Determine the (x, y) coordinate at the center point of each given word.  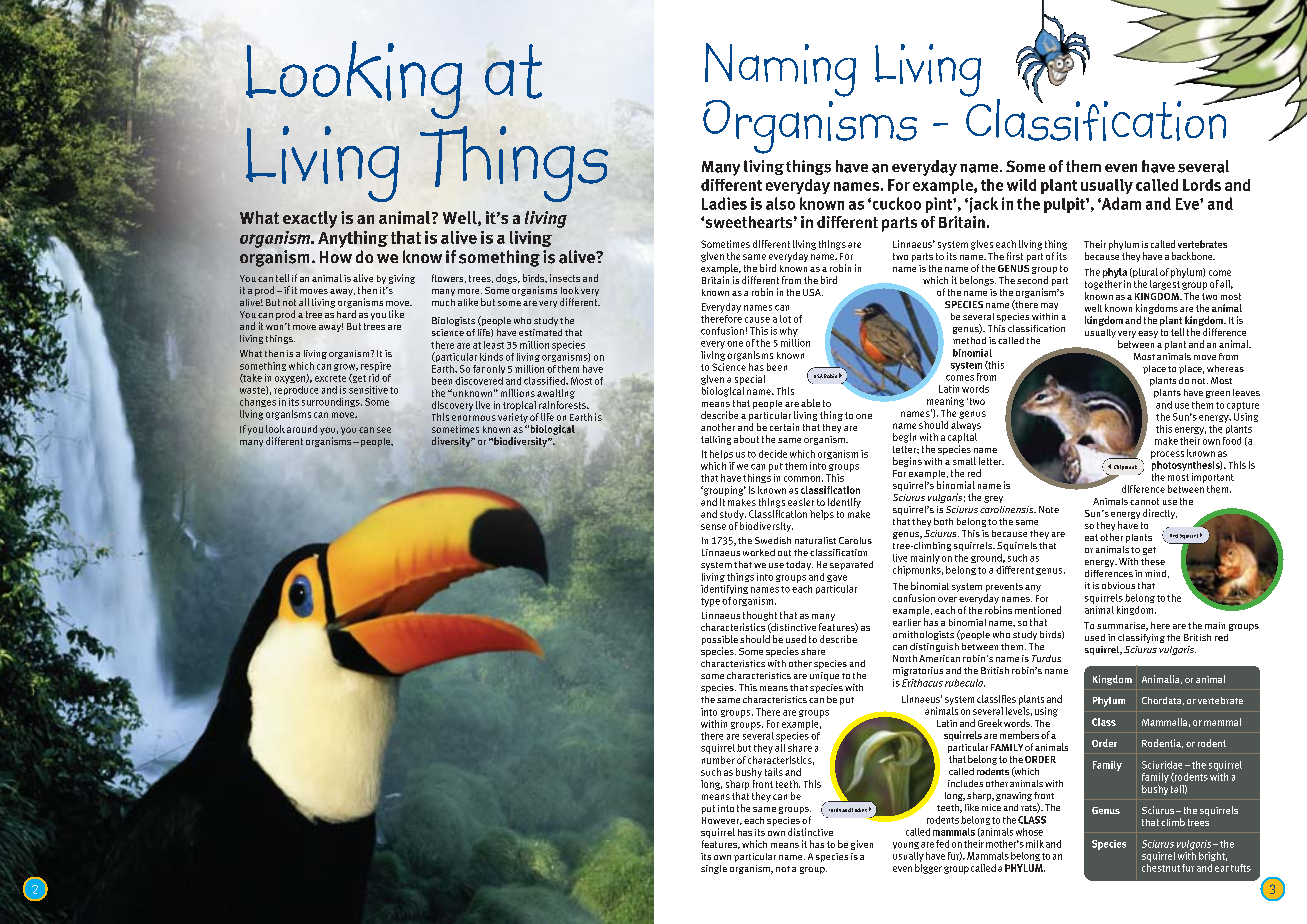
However (722, 821)
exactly (310, 219)
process (1167, 455)
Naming (780, 70)
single (714, 869)
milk (1035, 844)
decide (773, 454)
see (384, 430)
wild (1021, 185)
